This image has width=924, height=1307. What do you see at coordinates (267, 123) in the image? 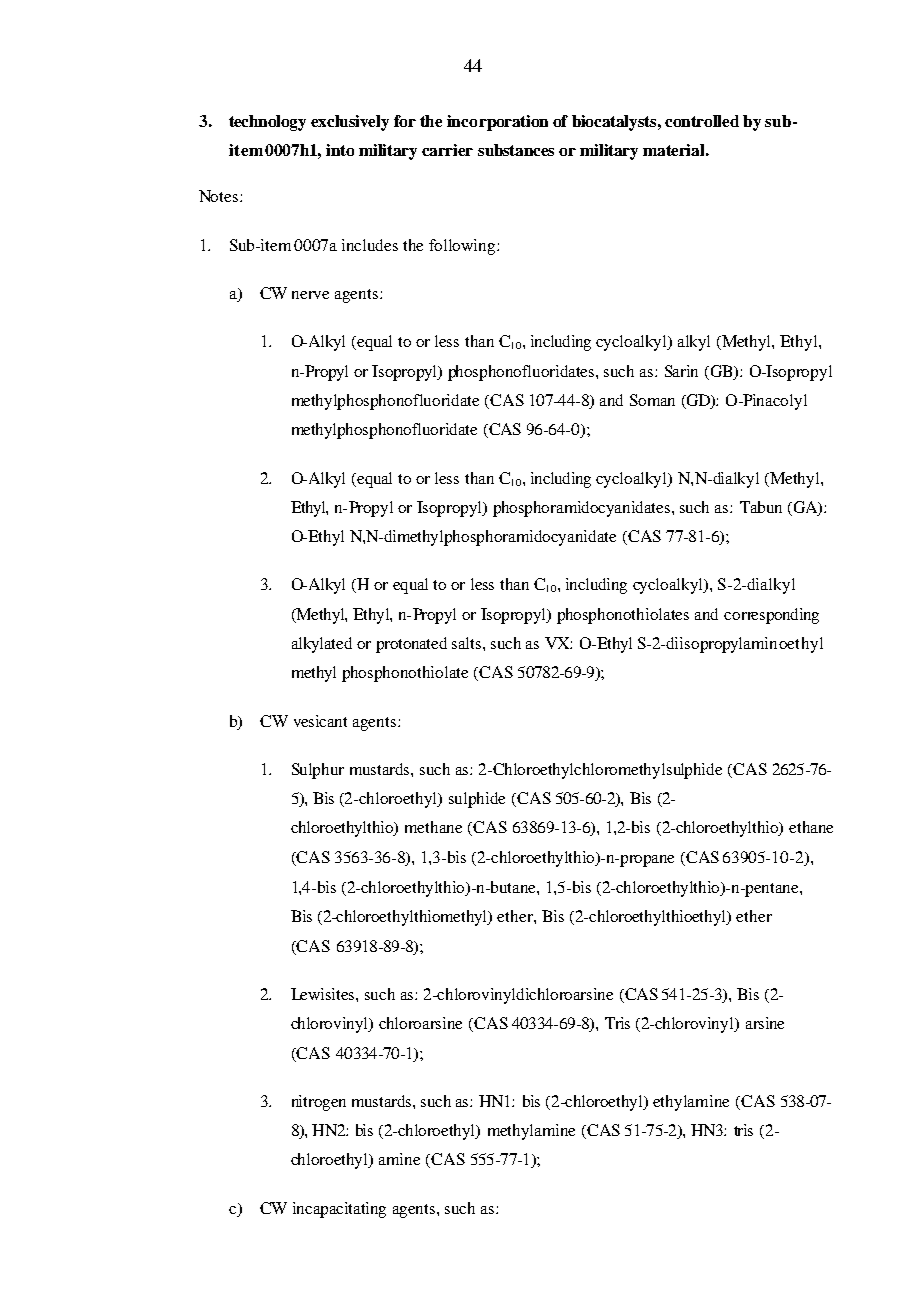
I see `technology` at bounding box center [267, 123].
